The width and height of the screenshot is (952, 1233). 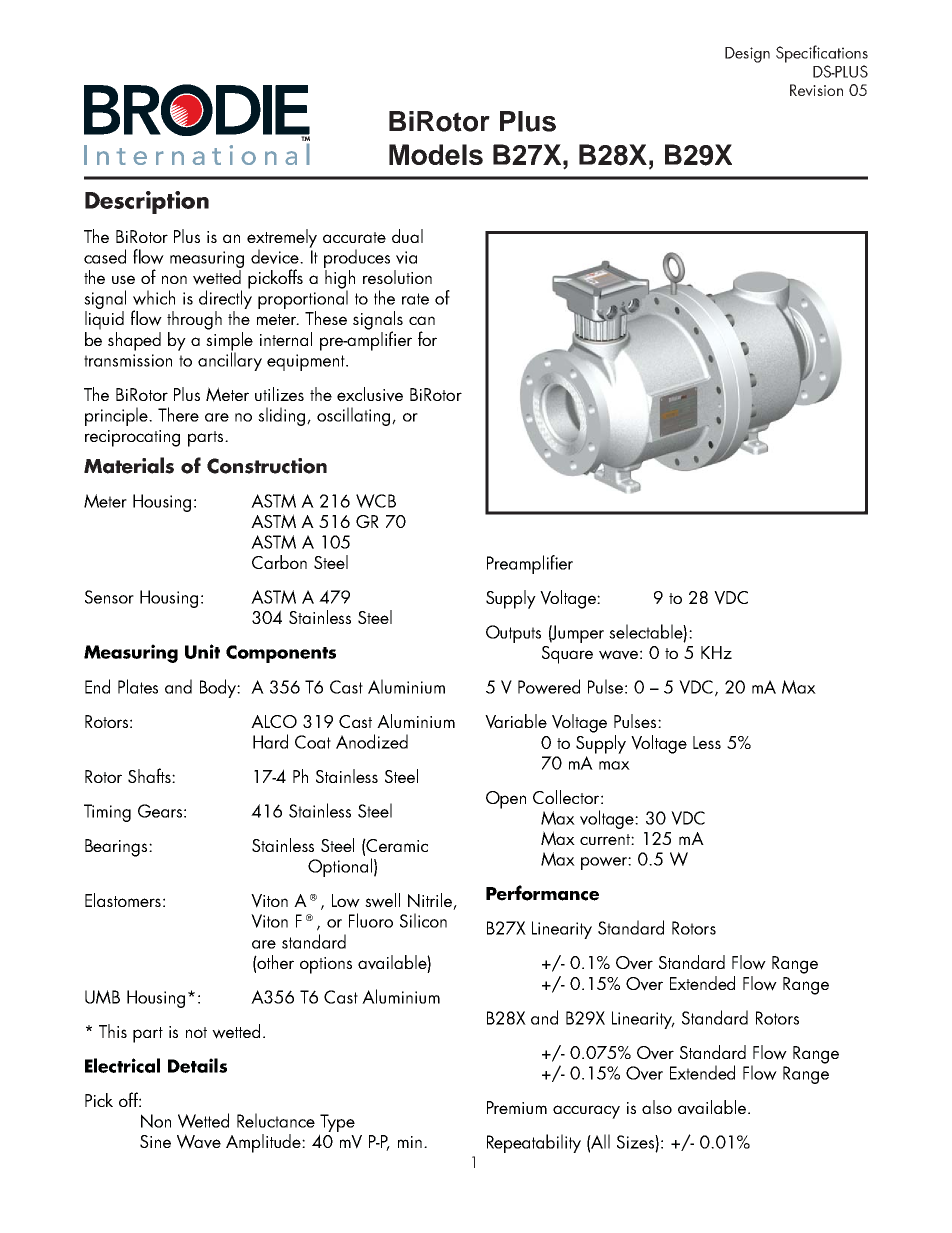 What do you see at coordinates (147, 202) in the screenshot?
I see `Description` at bounding box center [147, 202].
